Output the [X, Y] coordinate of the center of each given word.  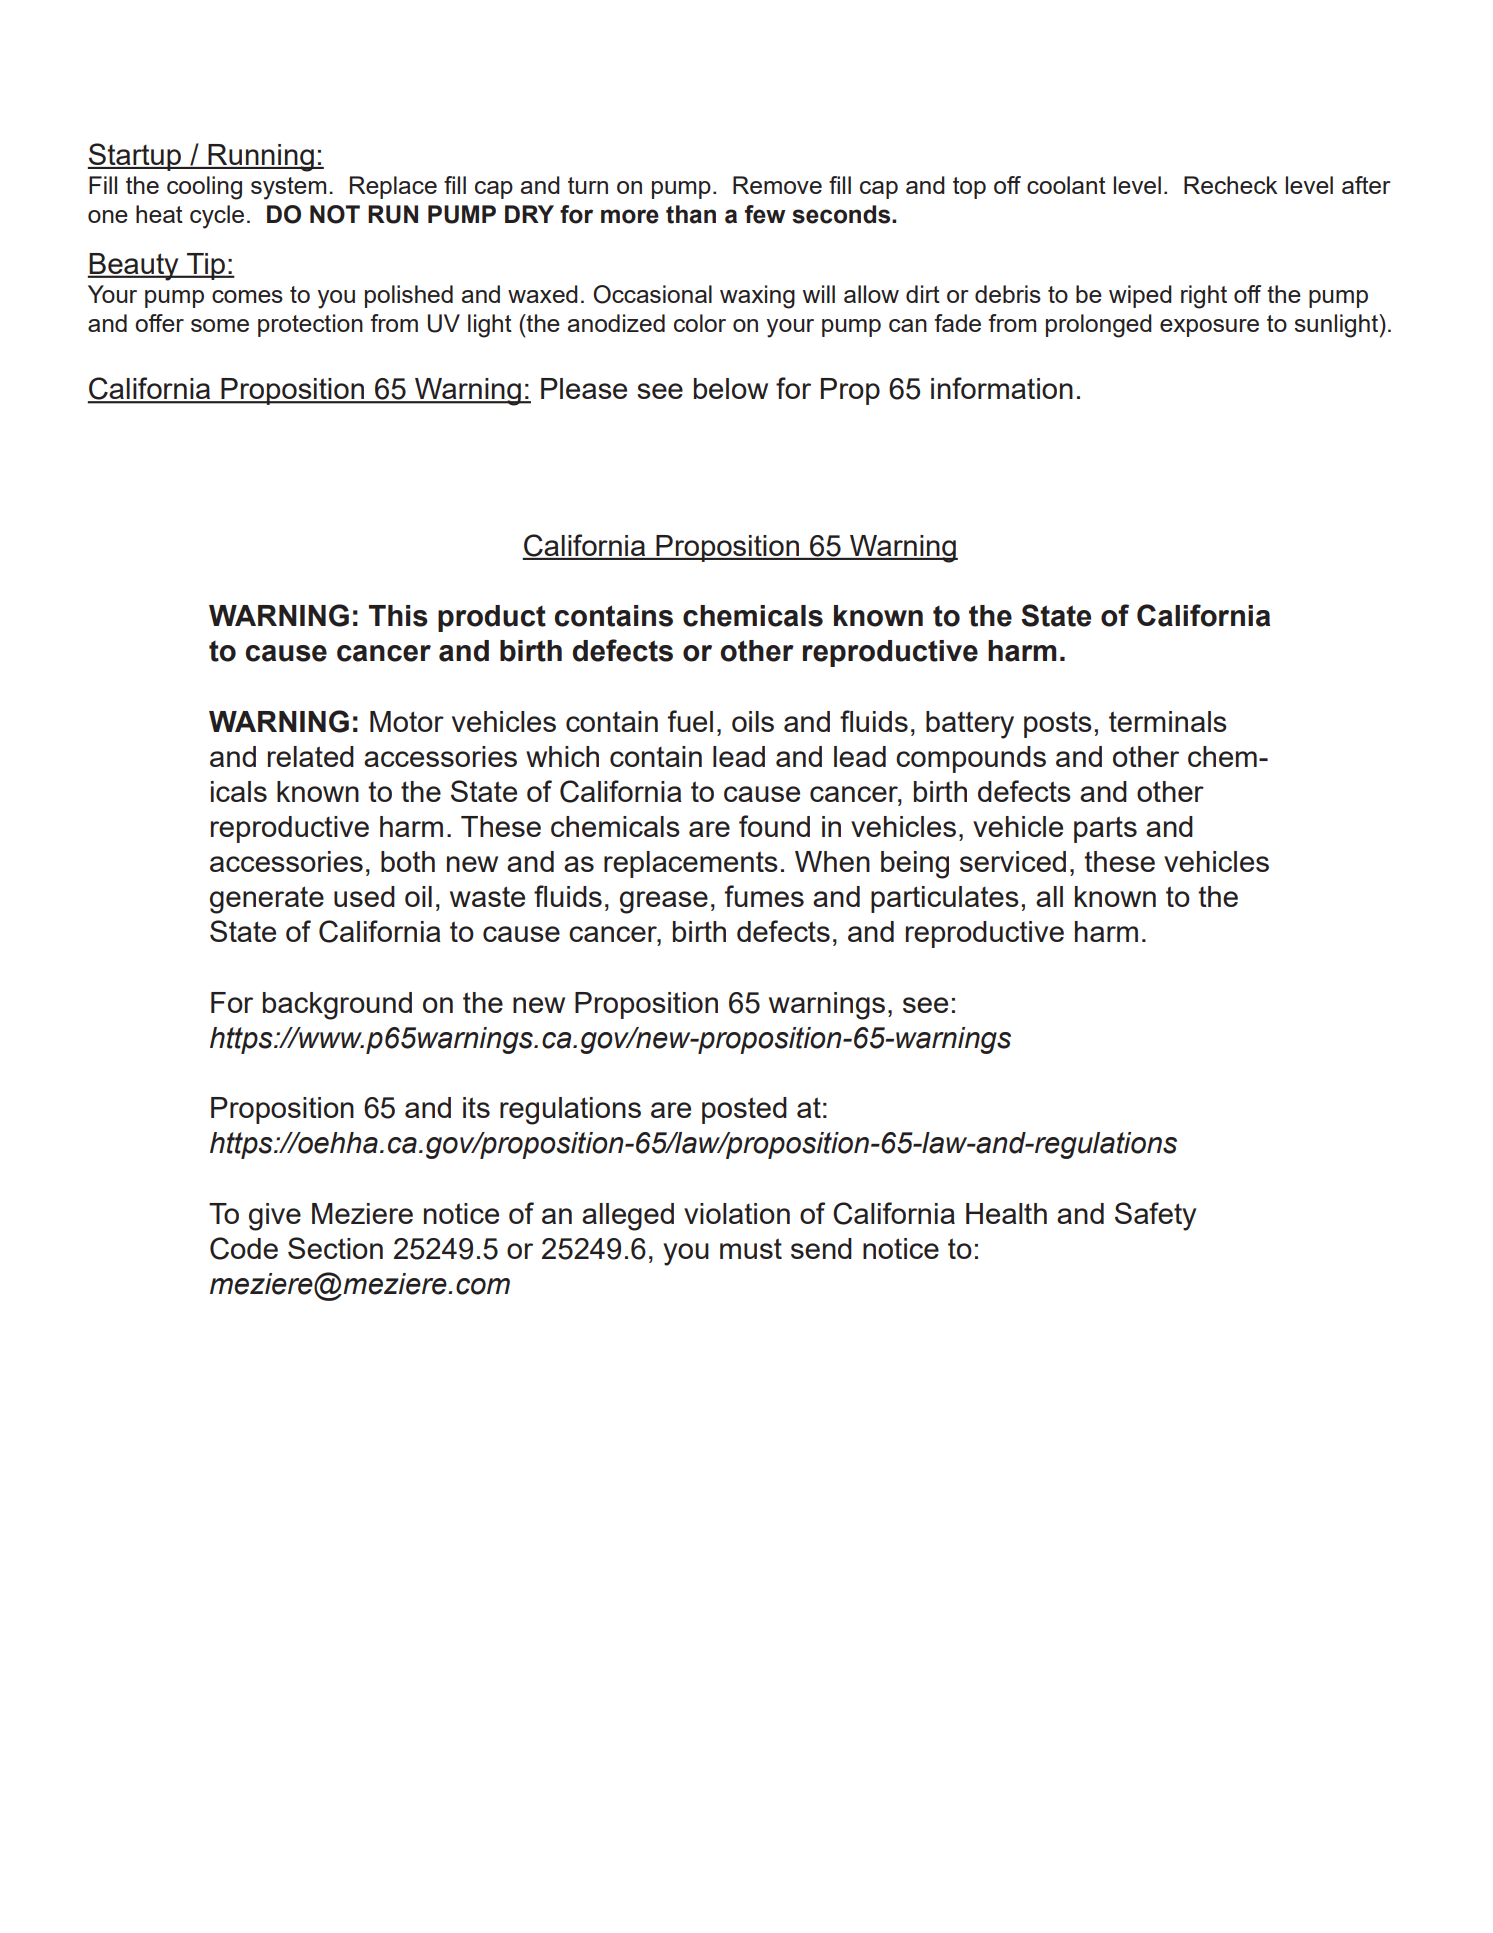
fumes [764, 896]
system [288, 188]
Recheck [1231, 185]
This [398, 616]
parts [1105, 829]
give [275, 1217]
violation [737, 1213]
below [731, 388]
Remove [777, 185]
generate [267, 900]
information [1002, 388]
